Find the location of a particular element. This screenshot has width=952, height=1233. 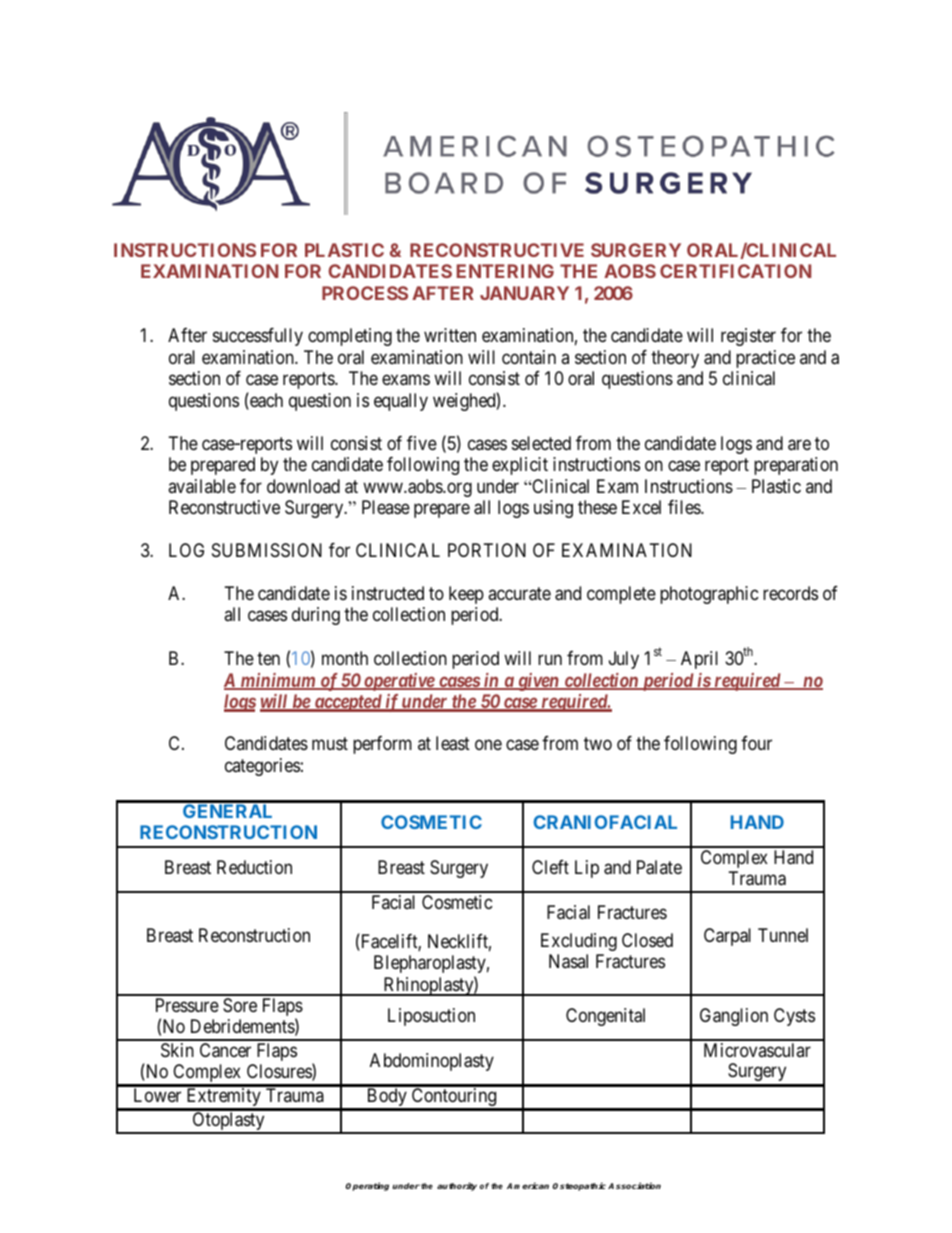

authority is located at coordinates (457, 1186).
